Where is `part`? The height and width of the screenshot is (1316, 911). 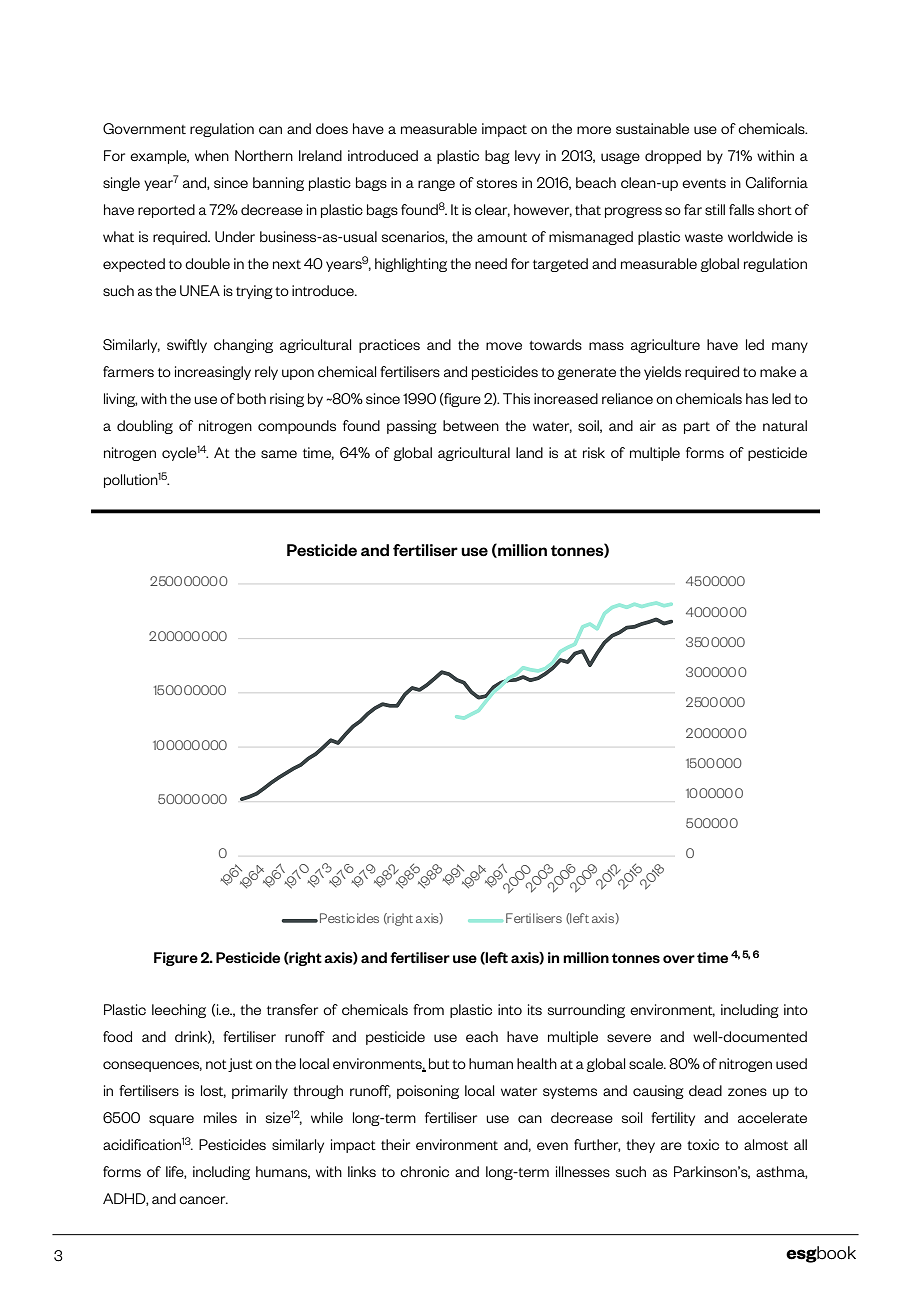 part is located at coordinates (697, 428).
